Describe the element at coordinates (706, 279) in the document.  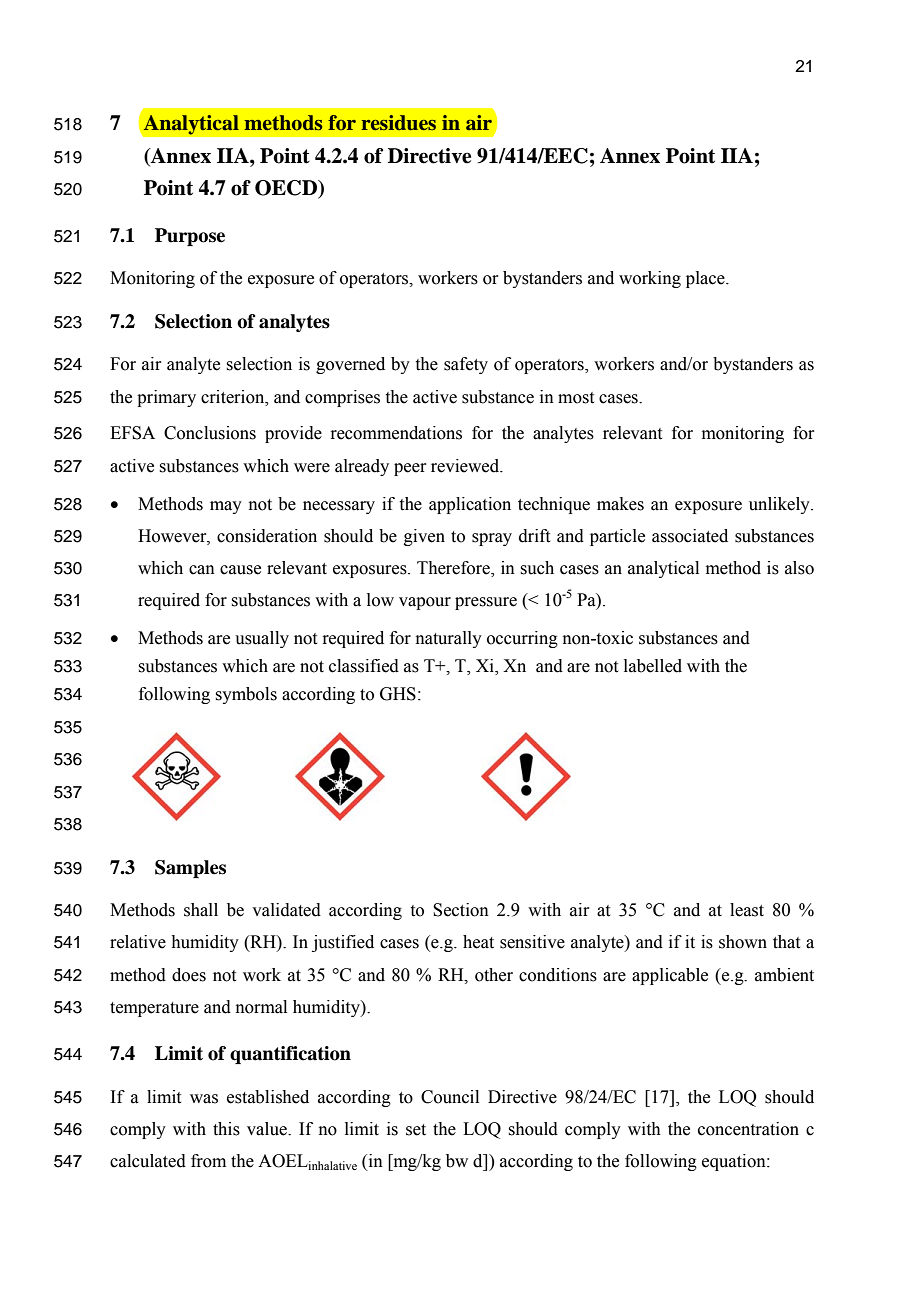
I see `place` at that location.
